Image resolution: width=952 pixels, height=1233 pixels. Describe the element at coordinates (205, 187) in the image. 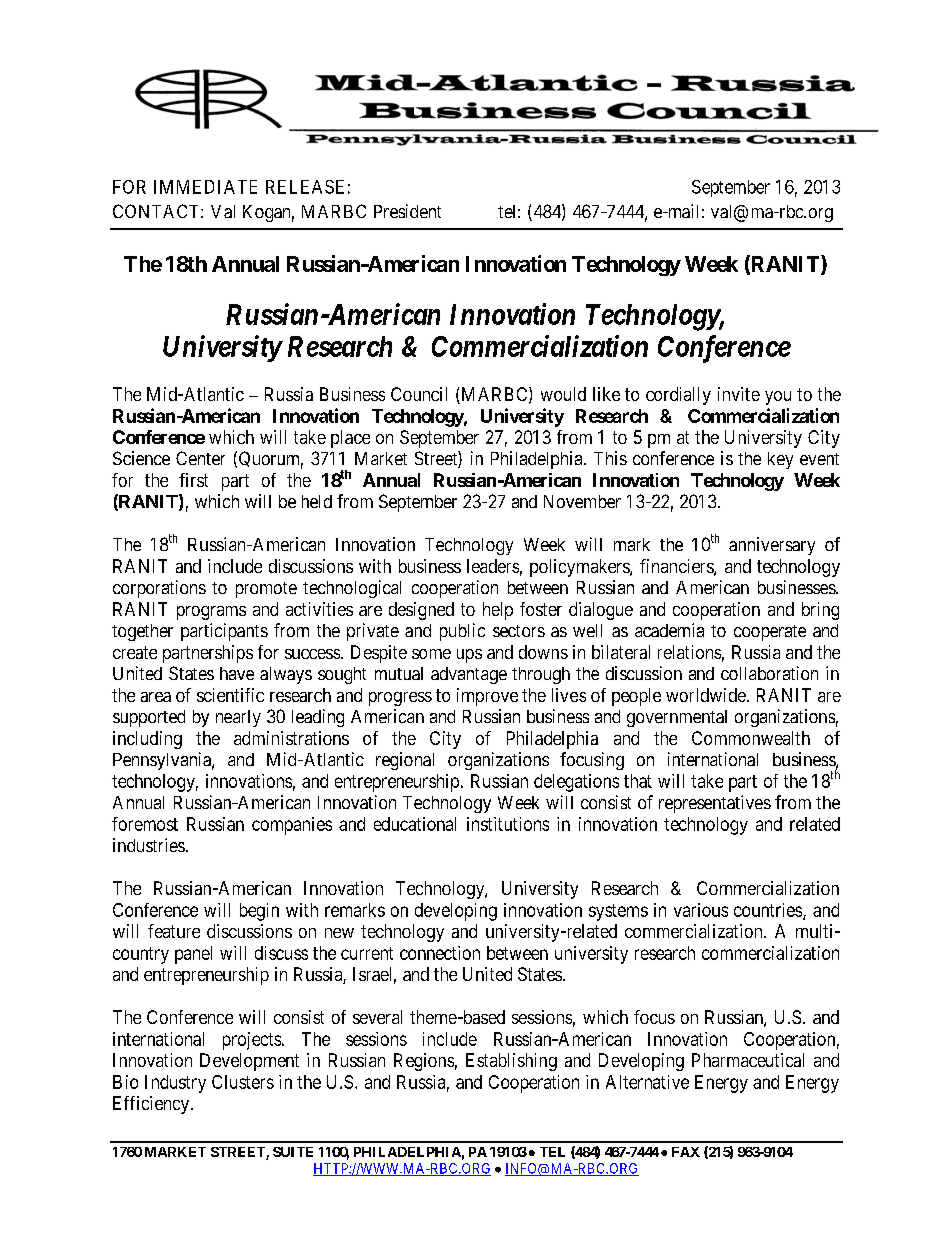

I see `IMMEDIATE` at that location.
